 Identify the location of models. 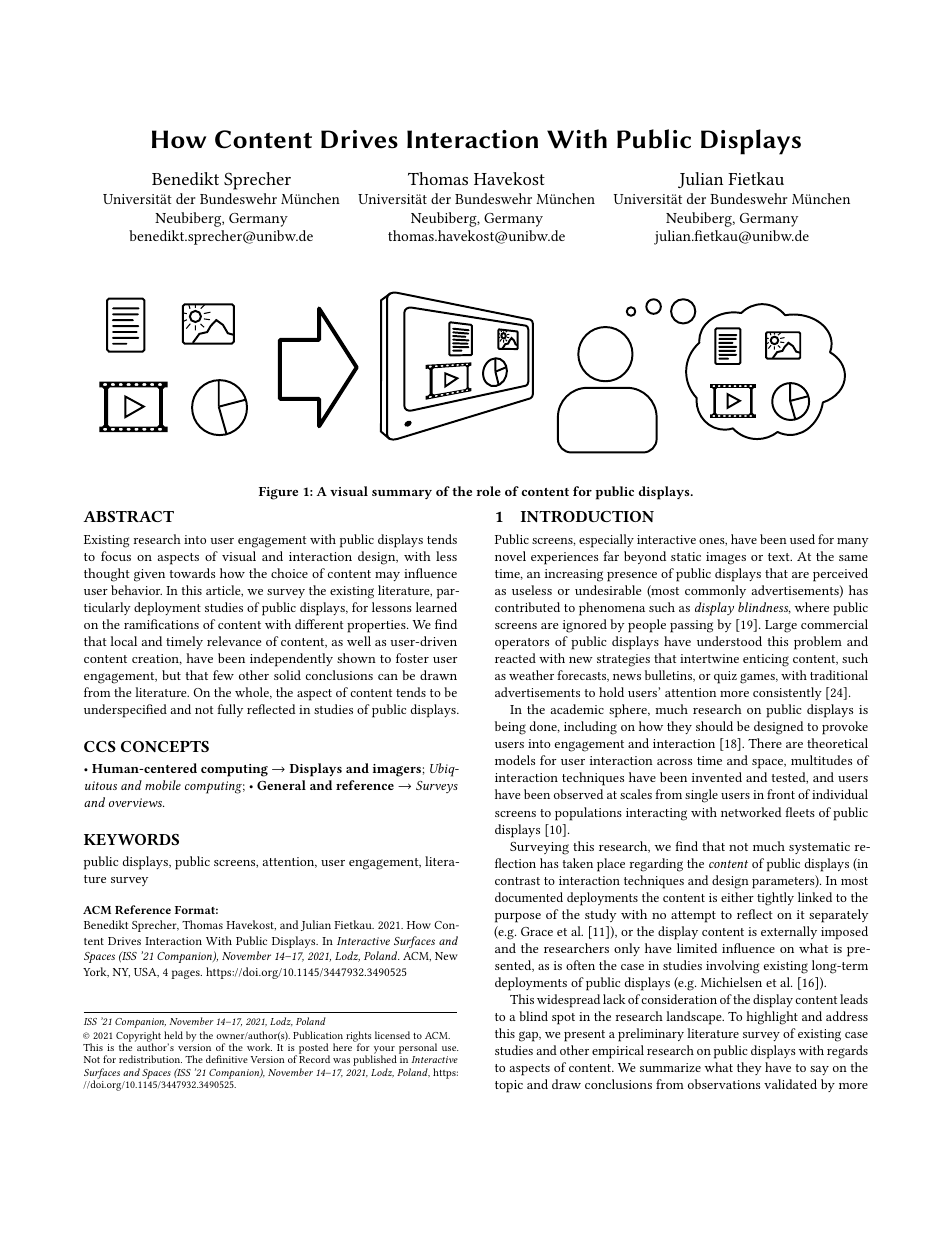
(515, 760).
